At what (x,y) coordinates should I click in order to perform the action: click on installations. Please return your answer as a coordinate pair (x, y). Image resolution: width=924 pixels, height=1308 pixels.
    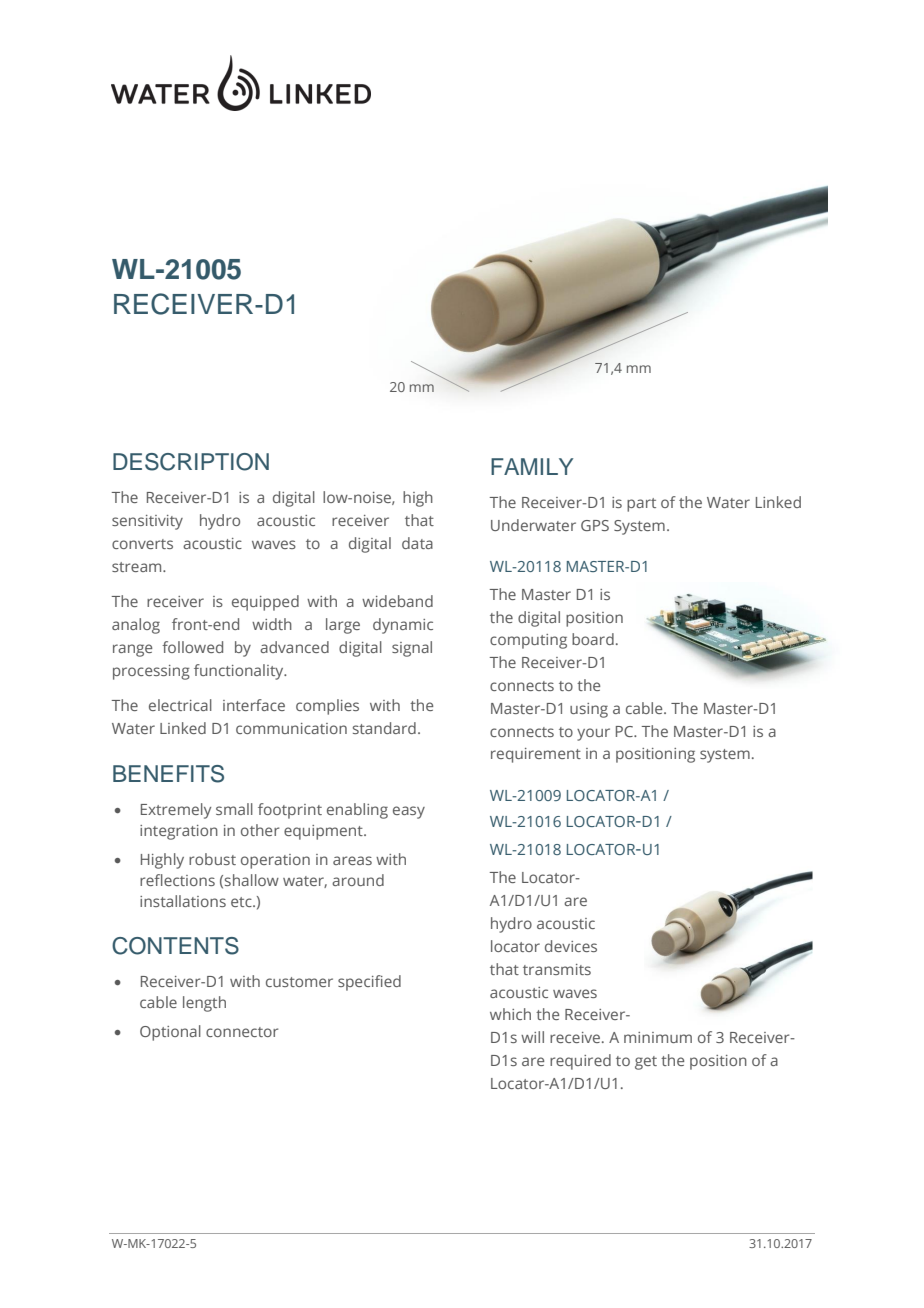
    Looking at the image, I should click on (183, 901).
